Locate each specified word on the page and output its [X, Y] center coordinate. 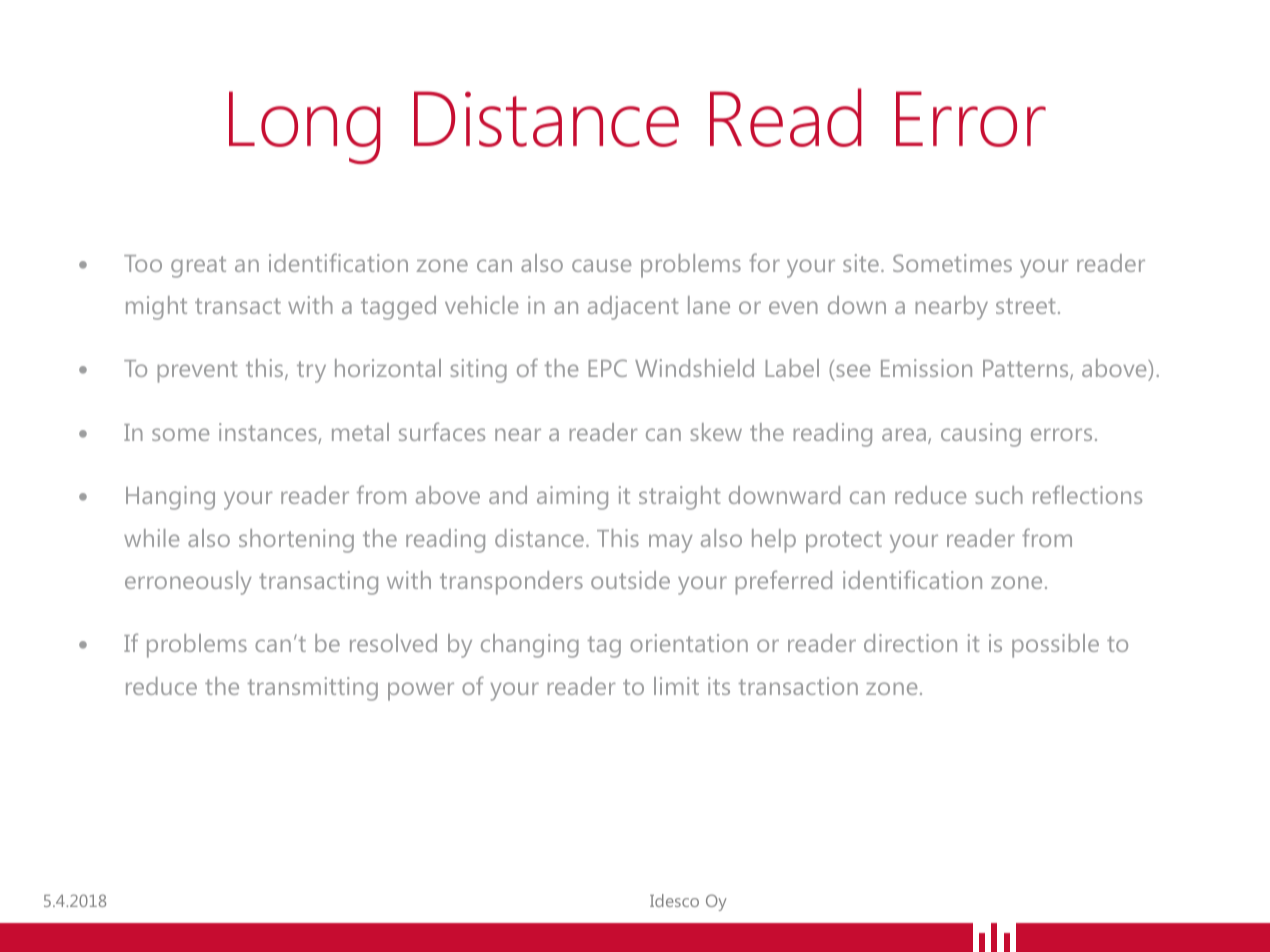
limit [676, 686]
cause [601, 265]
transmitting [313, 689]
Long [305, 127]
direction [910, 643]
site [861, 263]
